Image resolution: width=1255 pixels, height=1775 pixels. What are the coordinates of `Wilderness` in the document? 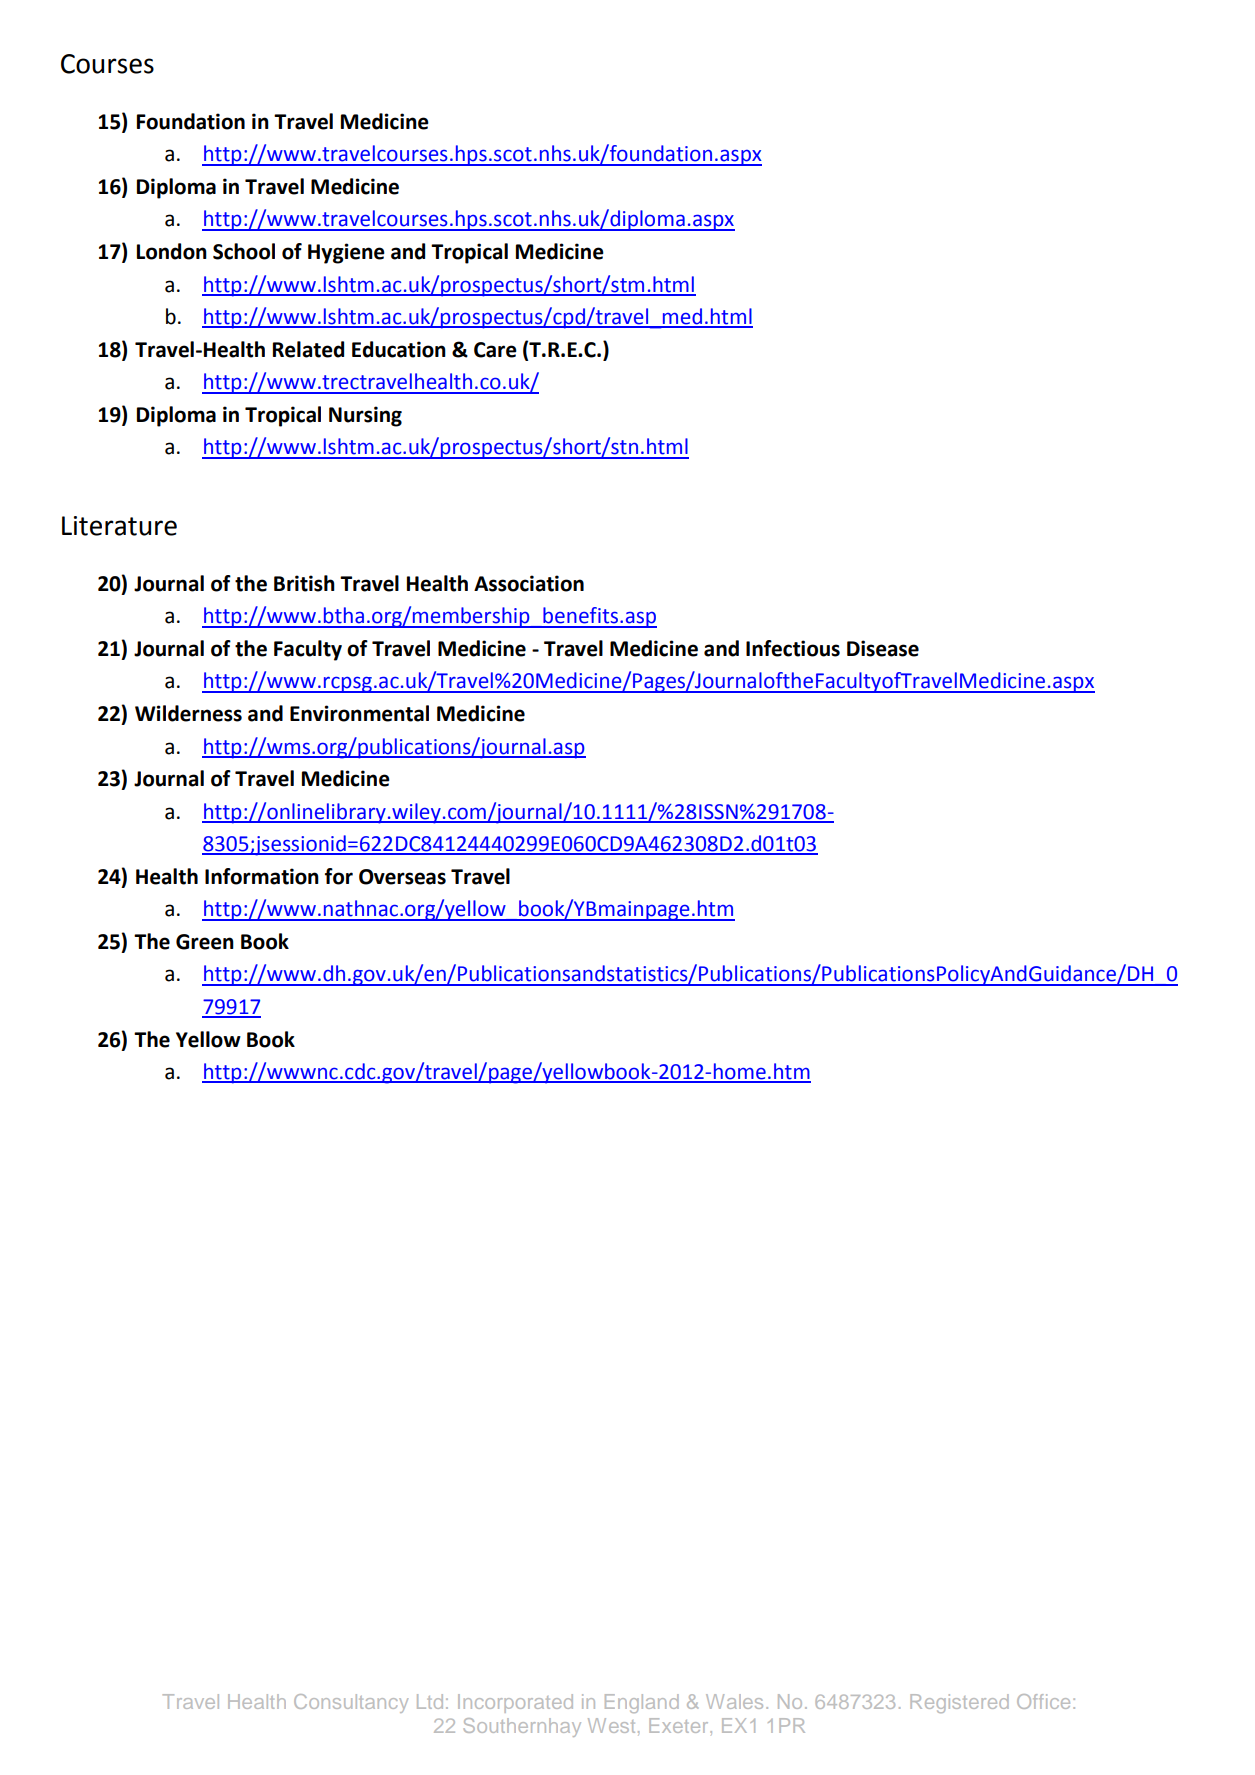 It's located at (188, 713).
